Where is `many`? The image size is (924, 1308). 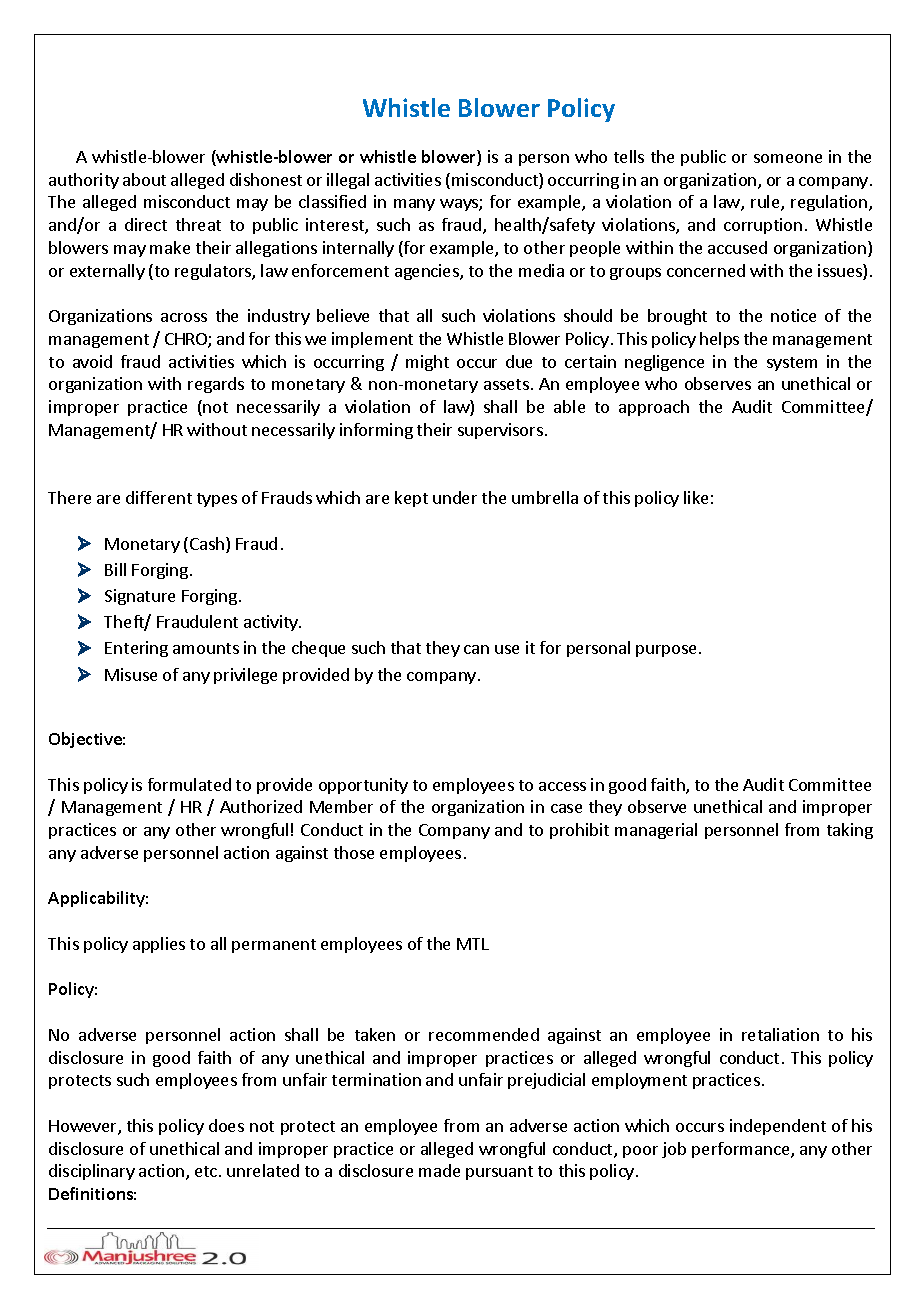 many is located at coordinates (414, 205).
